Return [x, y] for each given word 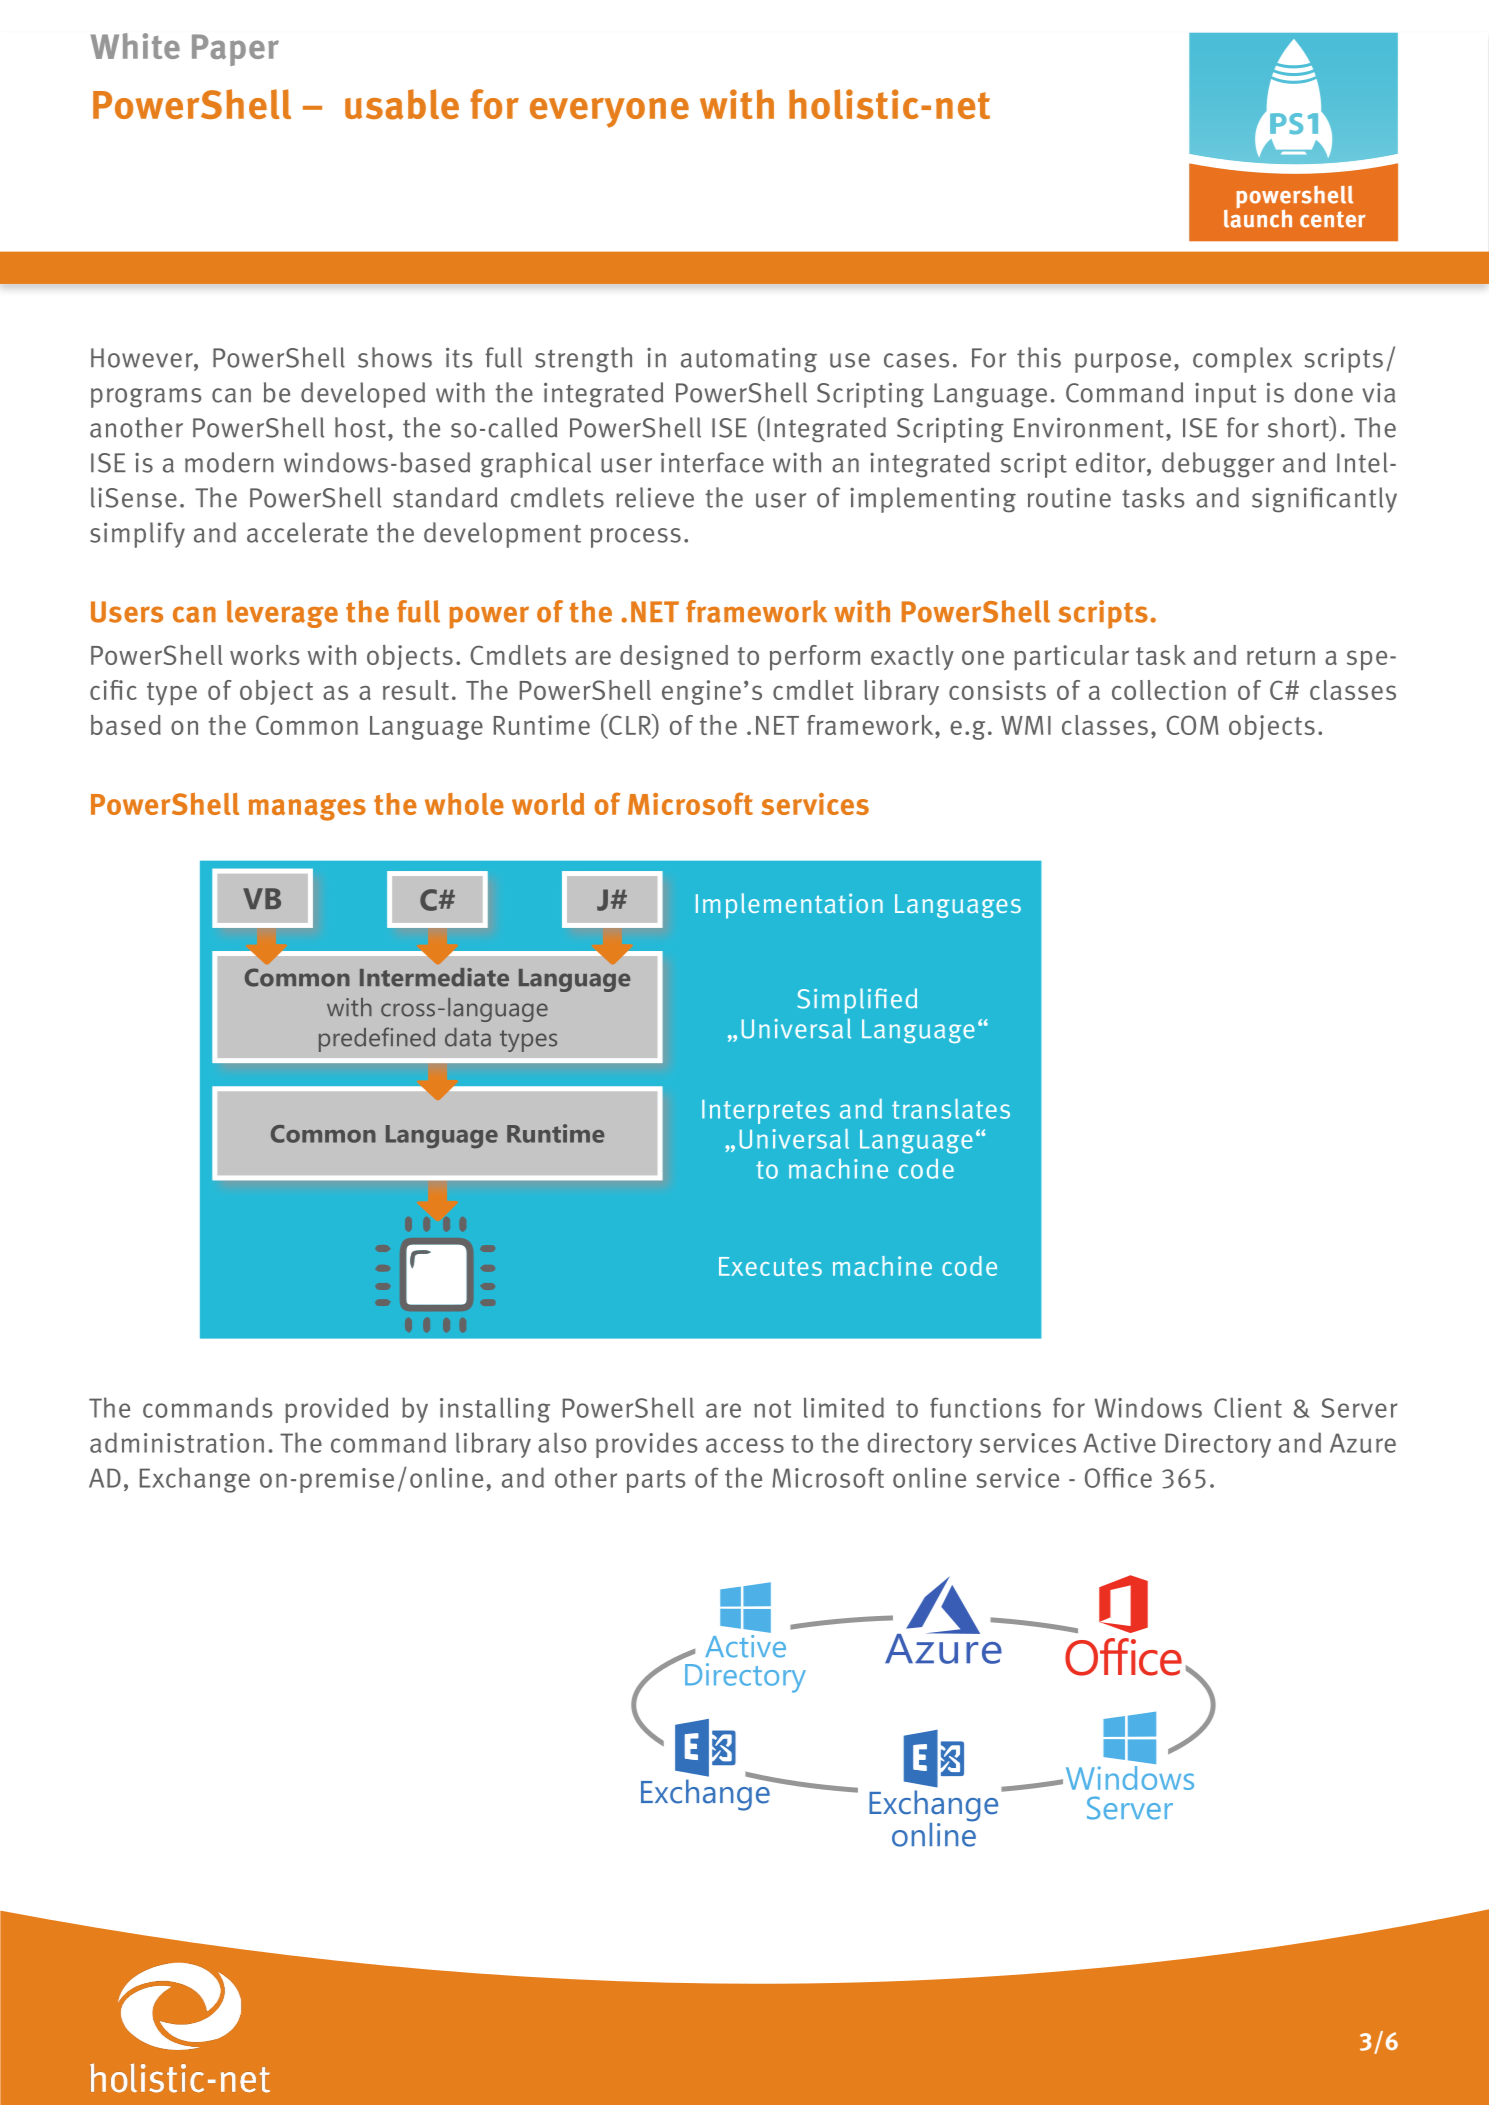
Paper [235, 50]
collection [1169, 690]
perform [815, 658]
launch [1258, 217]
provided [336, 1410]
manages [307, 810]
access [745, 1445]
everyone [609, 113]
